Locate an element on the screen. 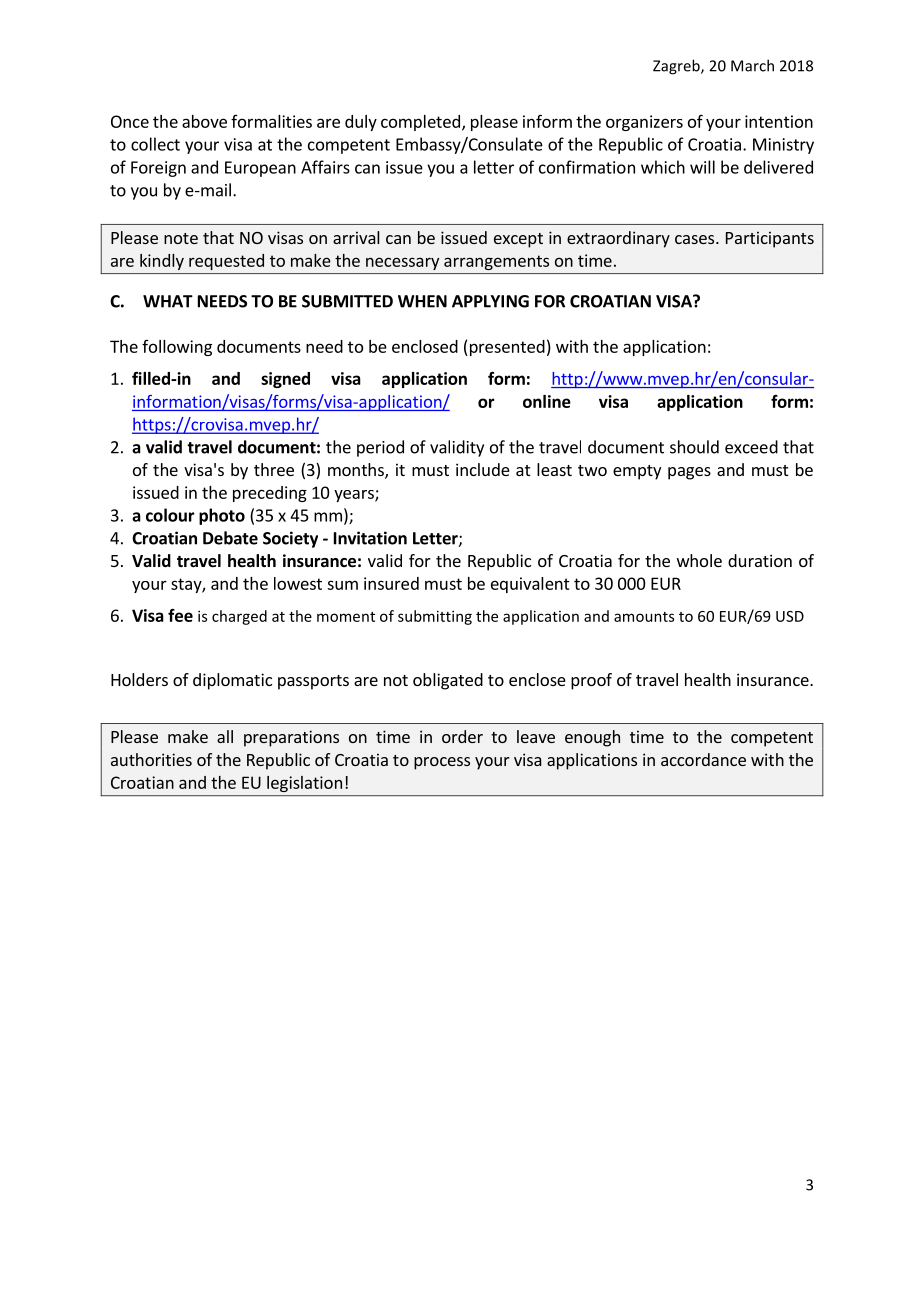  cases is located at coordinates (694, 239).
